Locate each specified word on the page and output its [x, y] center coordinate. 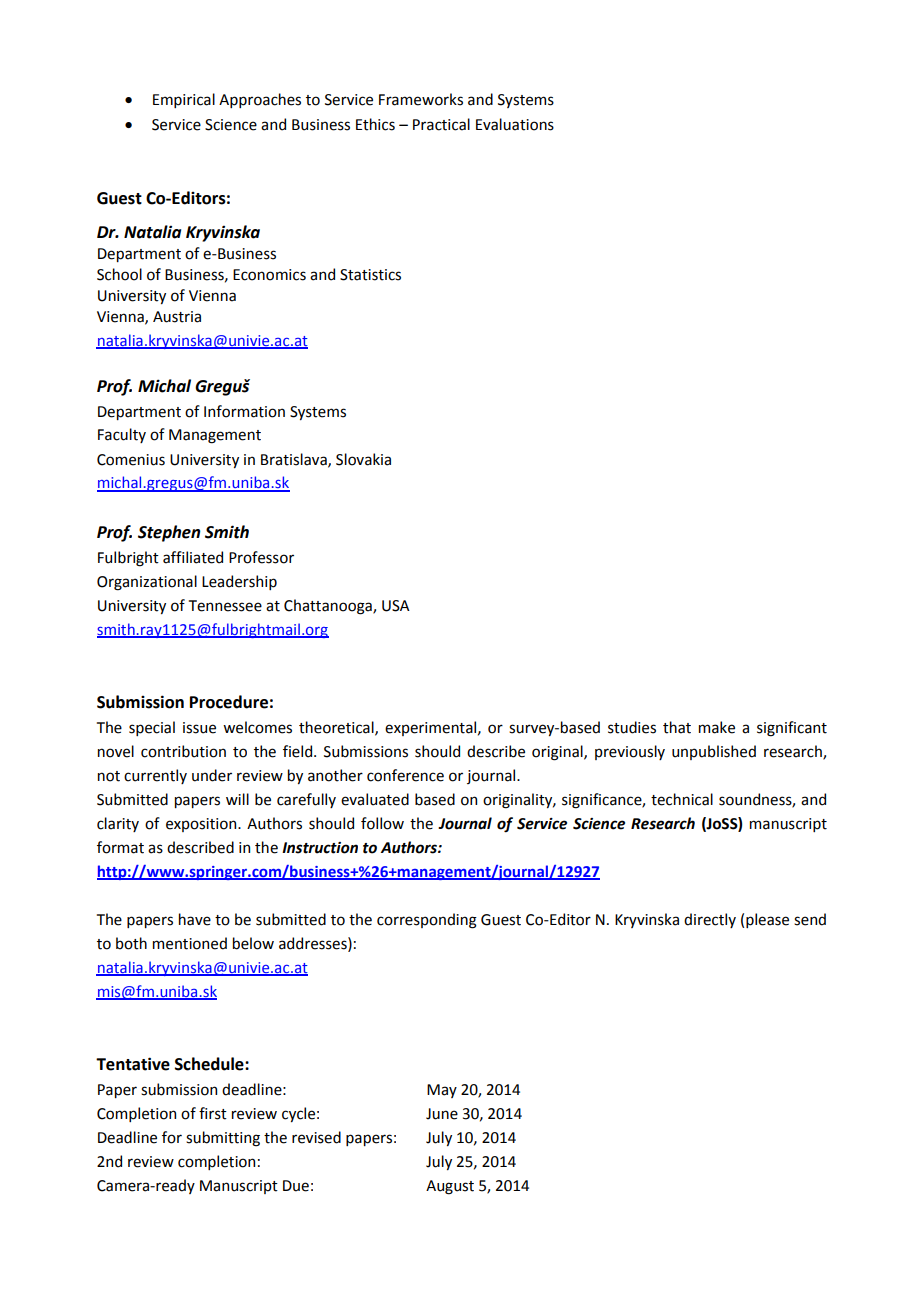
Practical [441, 124]
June [442, 1114]
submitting [223, 1139]
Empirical [184, 100]
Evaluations [515, 124]
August [450, 1187]
